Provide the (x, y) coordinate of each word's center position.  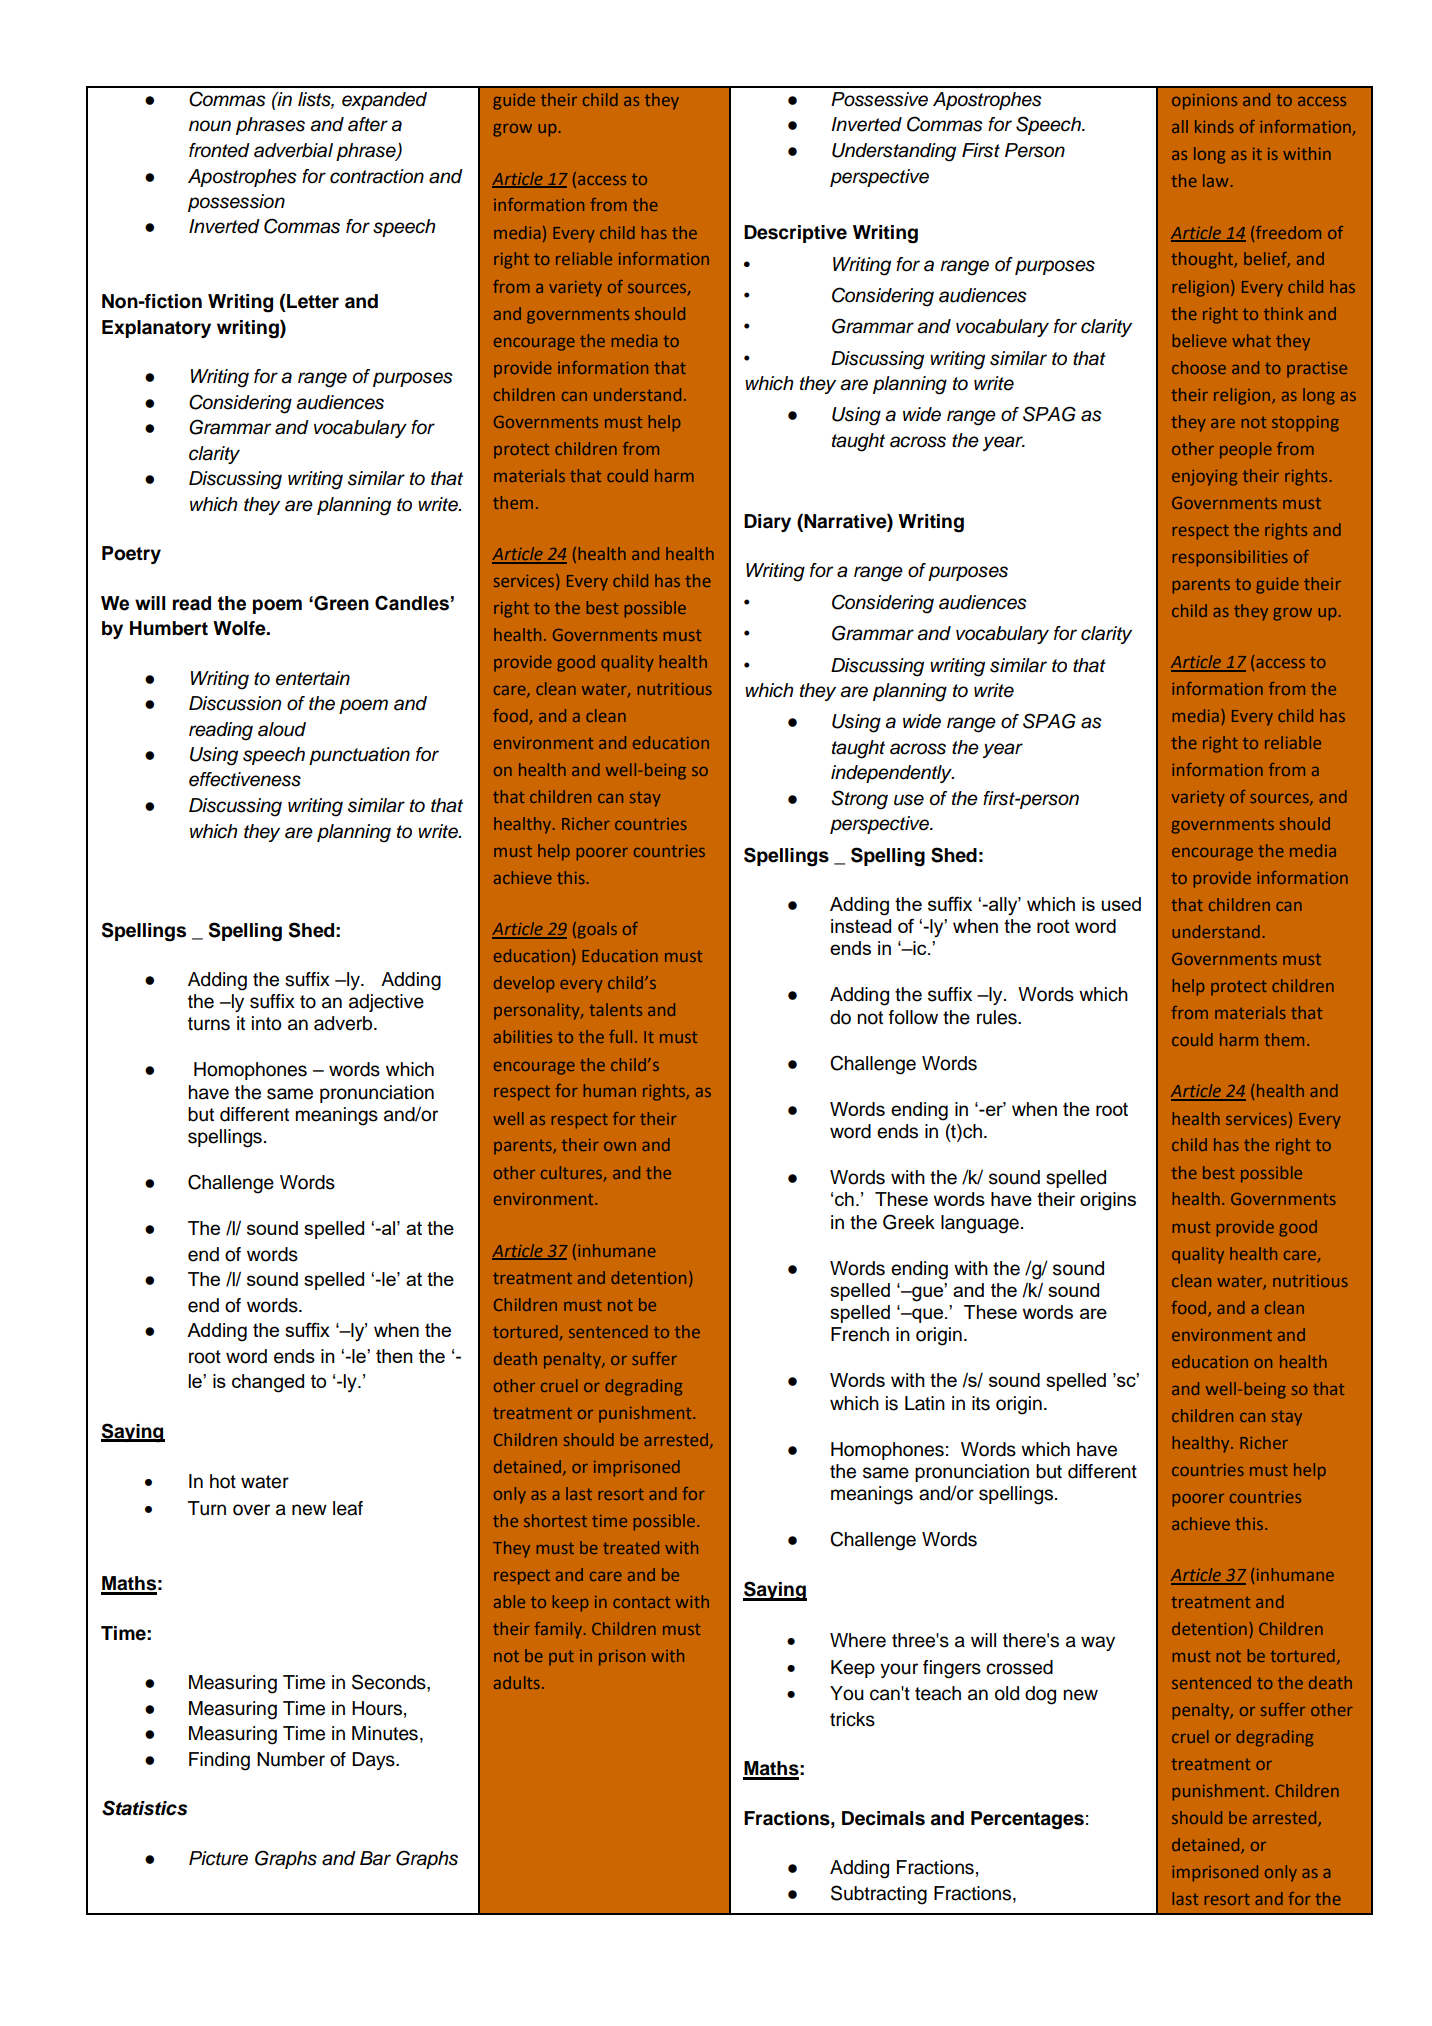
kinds (1214, 126)
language (980, 1224)
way (1098, 1643)
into (266, 1023)
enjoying (1204, 478)
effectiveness (245, 779)
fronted (219, 150)
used (1121, 904)
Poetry (131, 555)
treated (631, 1547)
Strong (859, 800)
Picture (218, 1858)
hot (223, 1481)
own (620, 1146)
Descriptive (795, 234)
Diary (767, 523)
